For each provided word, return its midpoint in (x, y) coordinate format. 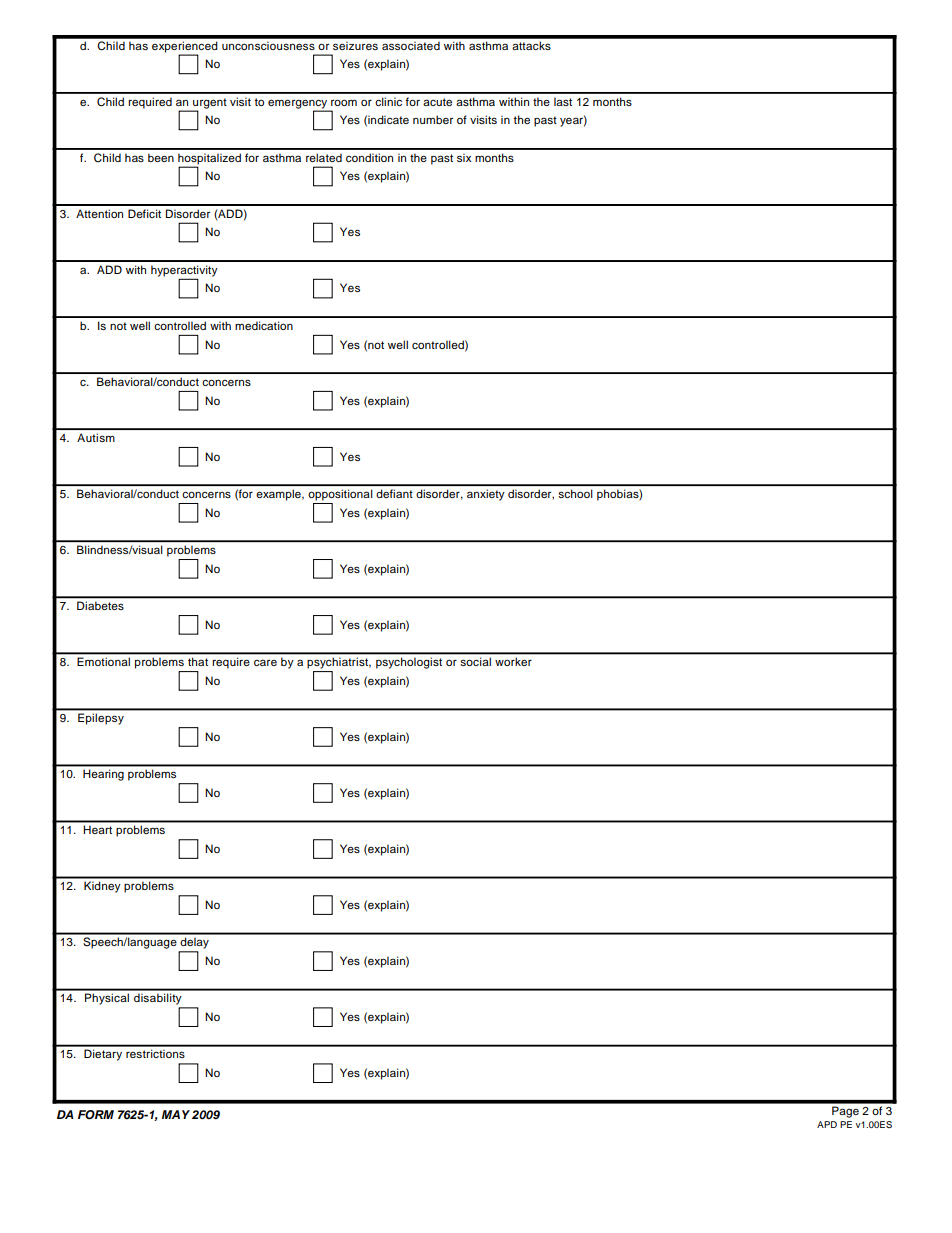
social (476, 662)
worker (513, 662)
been (161, 157)
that (198, 662)
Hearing (103, 775)
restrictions (155, 1053)
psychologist (409, 663)
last (563, 101)
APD (827, 1124)
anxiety (485, 495)
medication (264, 325)
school (575, 493)
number (433, 119)
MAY (176, 1114)
